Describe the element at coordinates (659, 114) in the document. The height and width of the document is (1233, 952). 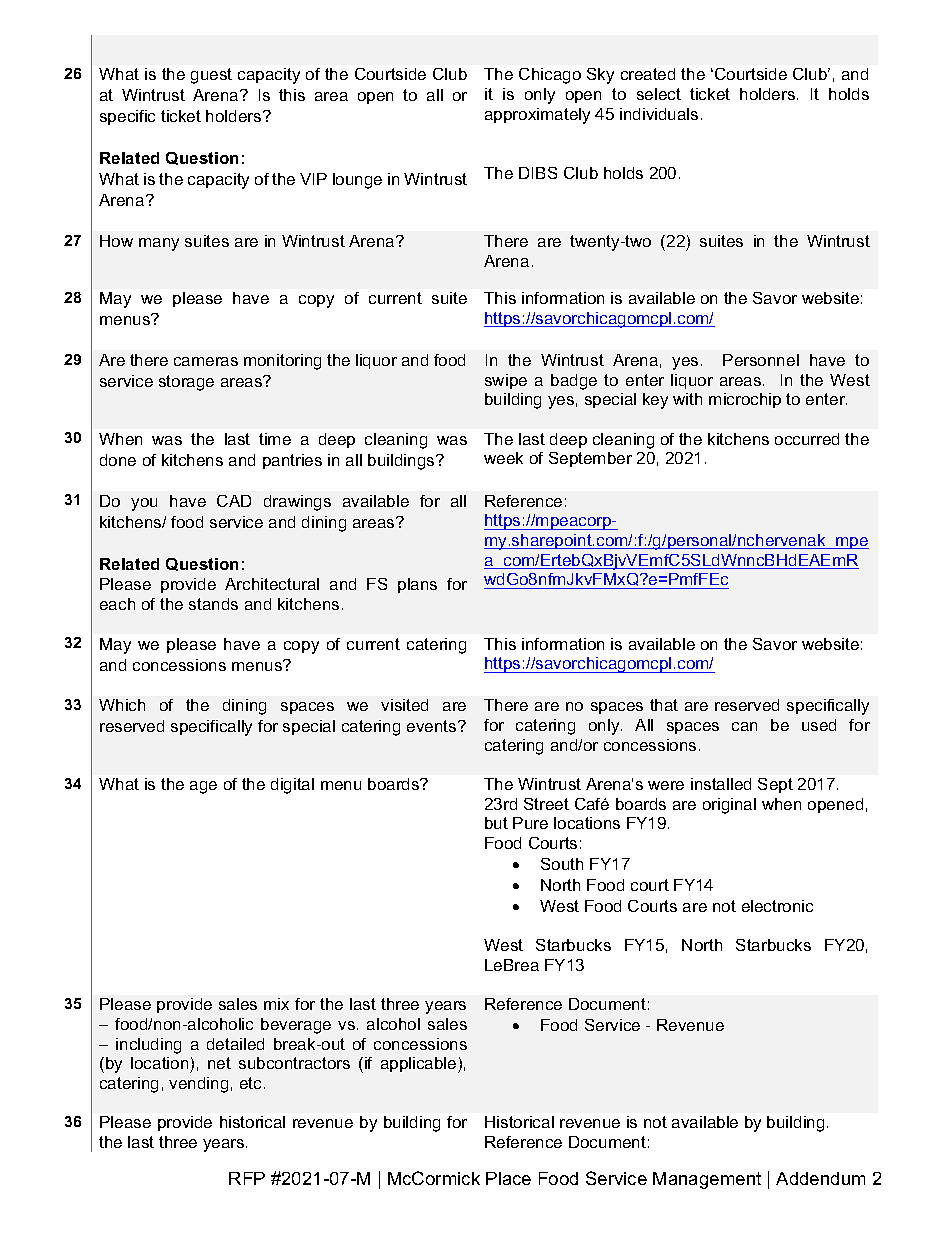
I see `individuals` at that location.
